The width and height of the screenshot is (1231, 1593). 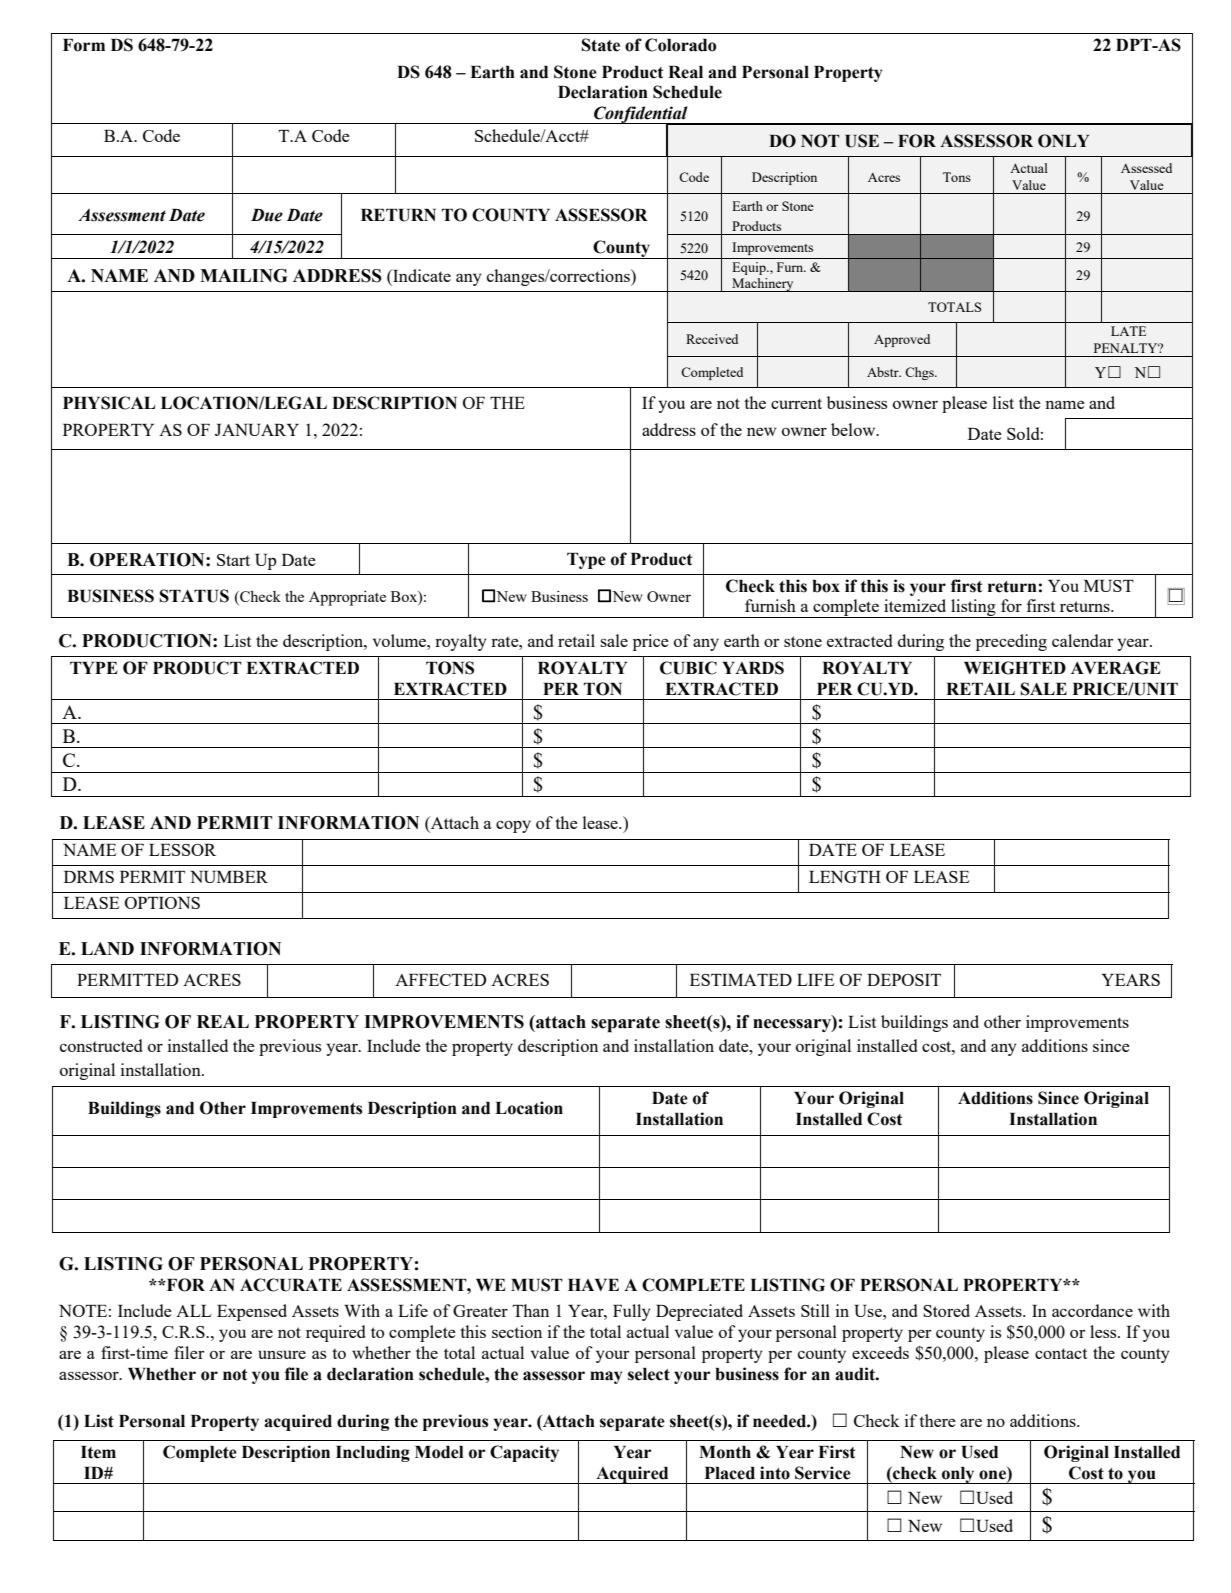 I want to click on Start, so click(x=233, y=560).
